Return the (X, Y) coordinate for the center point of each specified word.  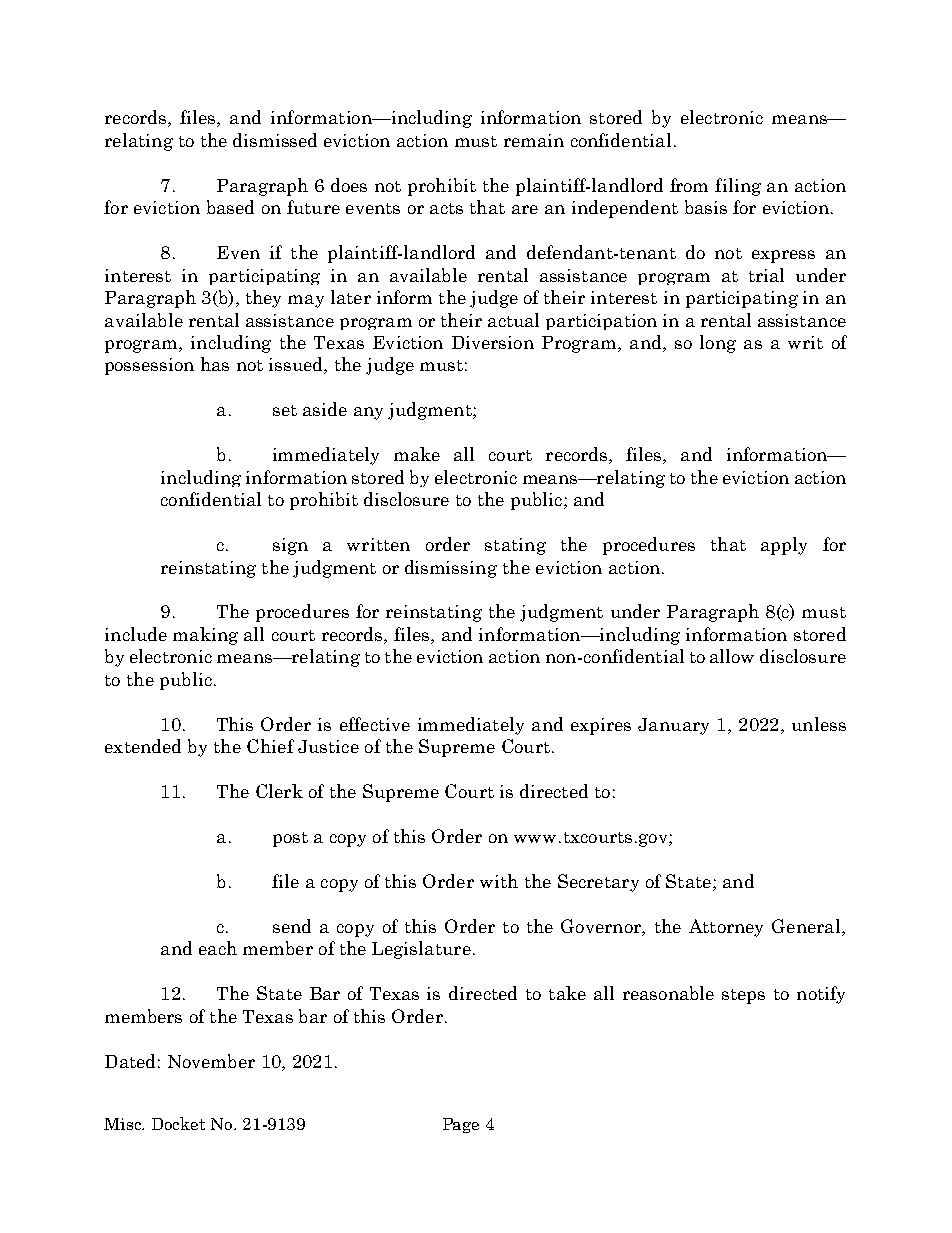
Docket (178, 1123)
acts (446, 208)
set (285, 410)
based (230, 207)
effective (375, 724)
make (417, 454)
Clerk (279, 791)
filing (738, 187)
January (673, 726)
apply (784, 546)
